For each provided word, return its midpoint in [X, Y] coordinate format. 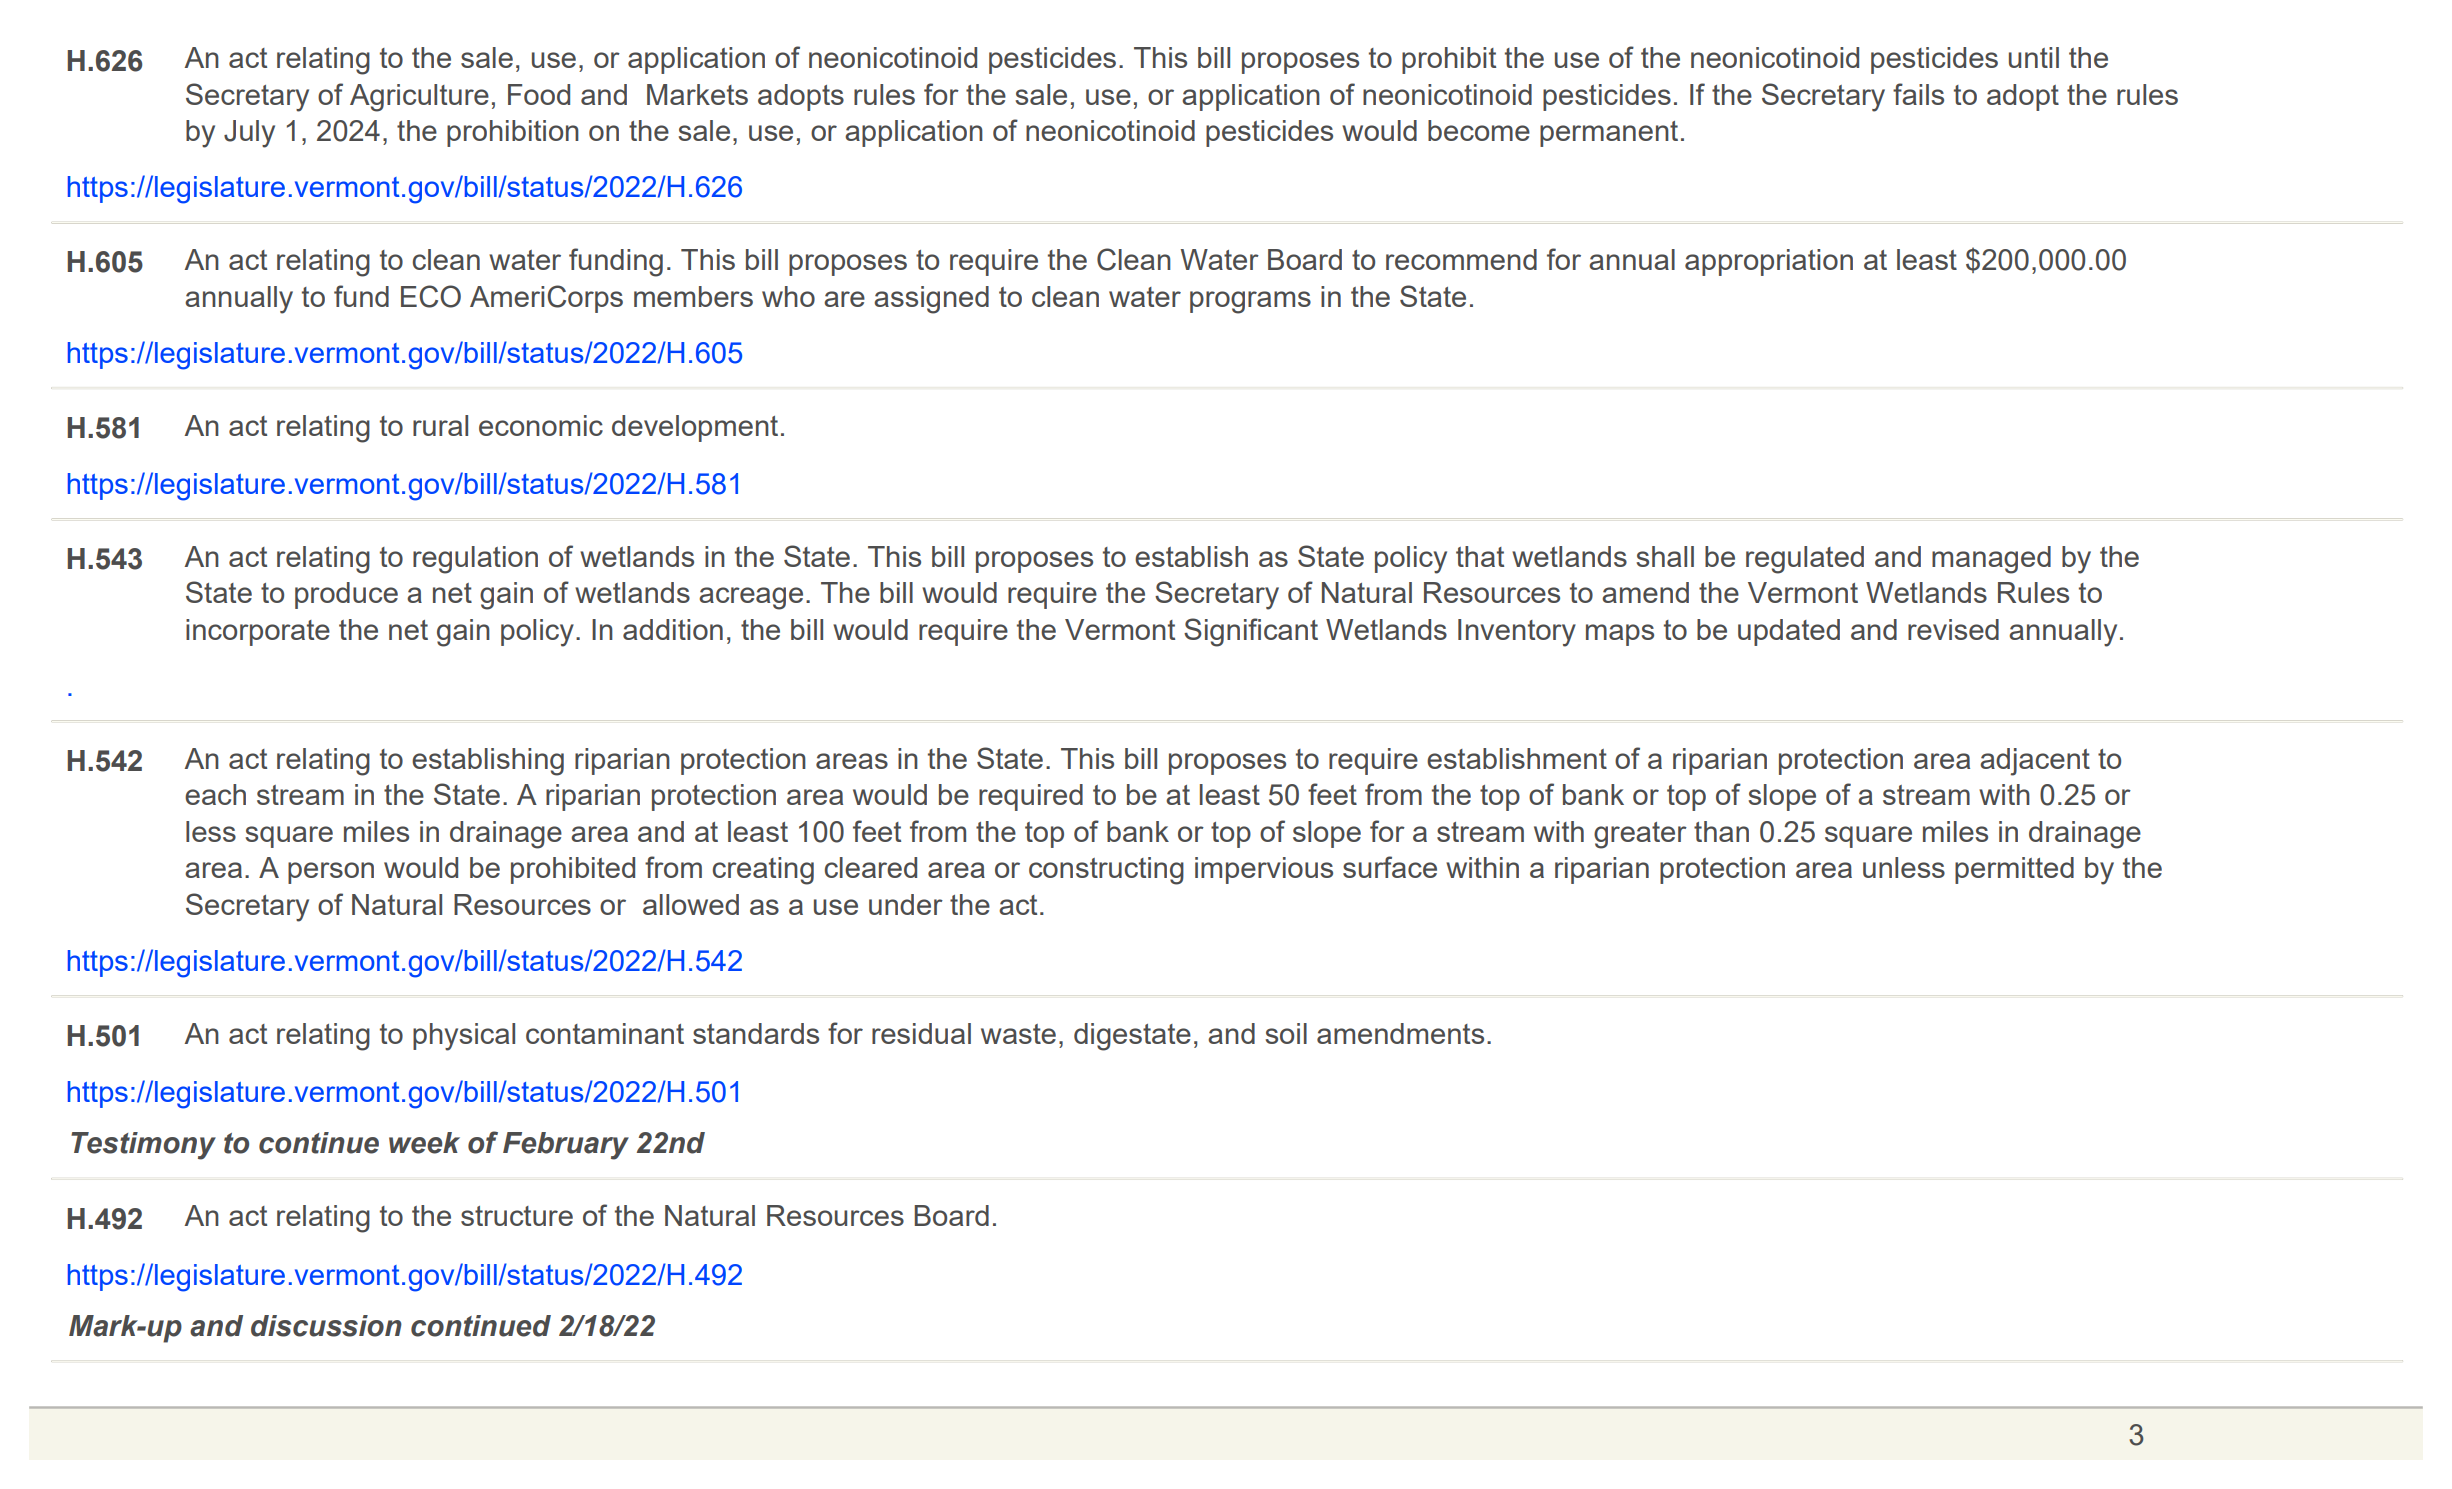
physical [464, 1037]
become [1479, 130]
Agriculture [419, 98]
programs [1250, 302]
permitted [2014, 870]
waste [1018, 1034]
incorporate [258, 632]
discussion [326, 1326]
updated [1789, 632]
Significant [1251, 632]
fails [1918, 94]
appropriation [1769, 262]
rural [440, 425]
